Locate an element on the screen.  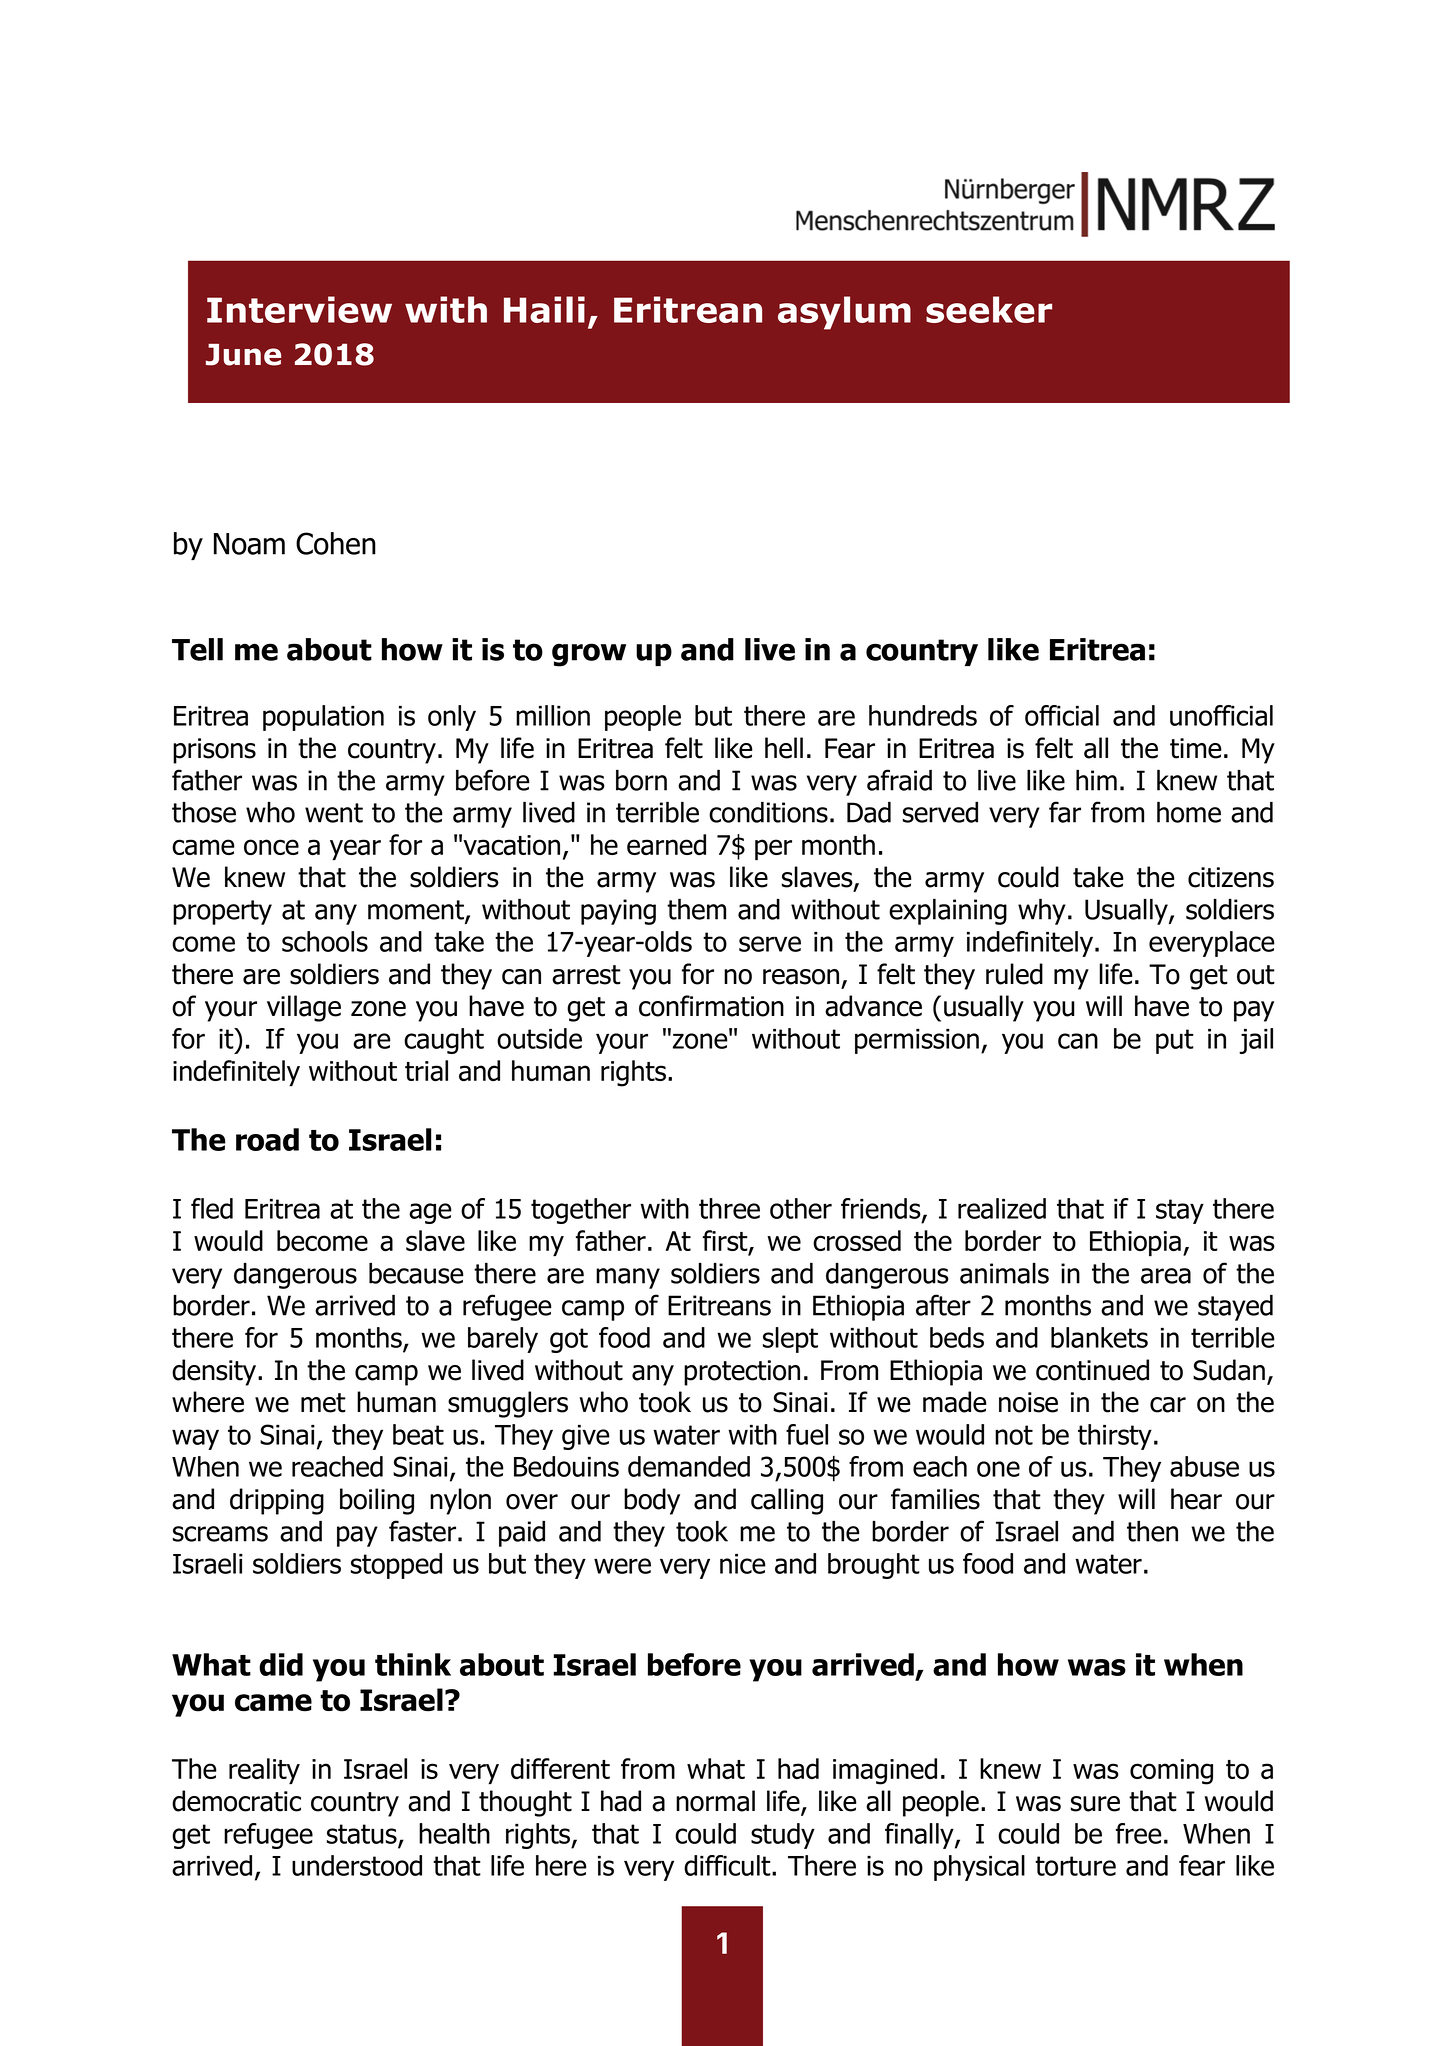
asylum is located at coordinates (844, 313).
